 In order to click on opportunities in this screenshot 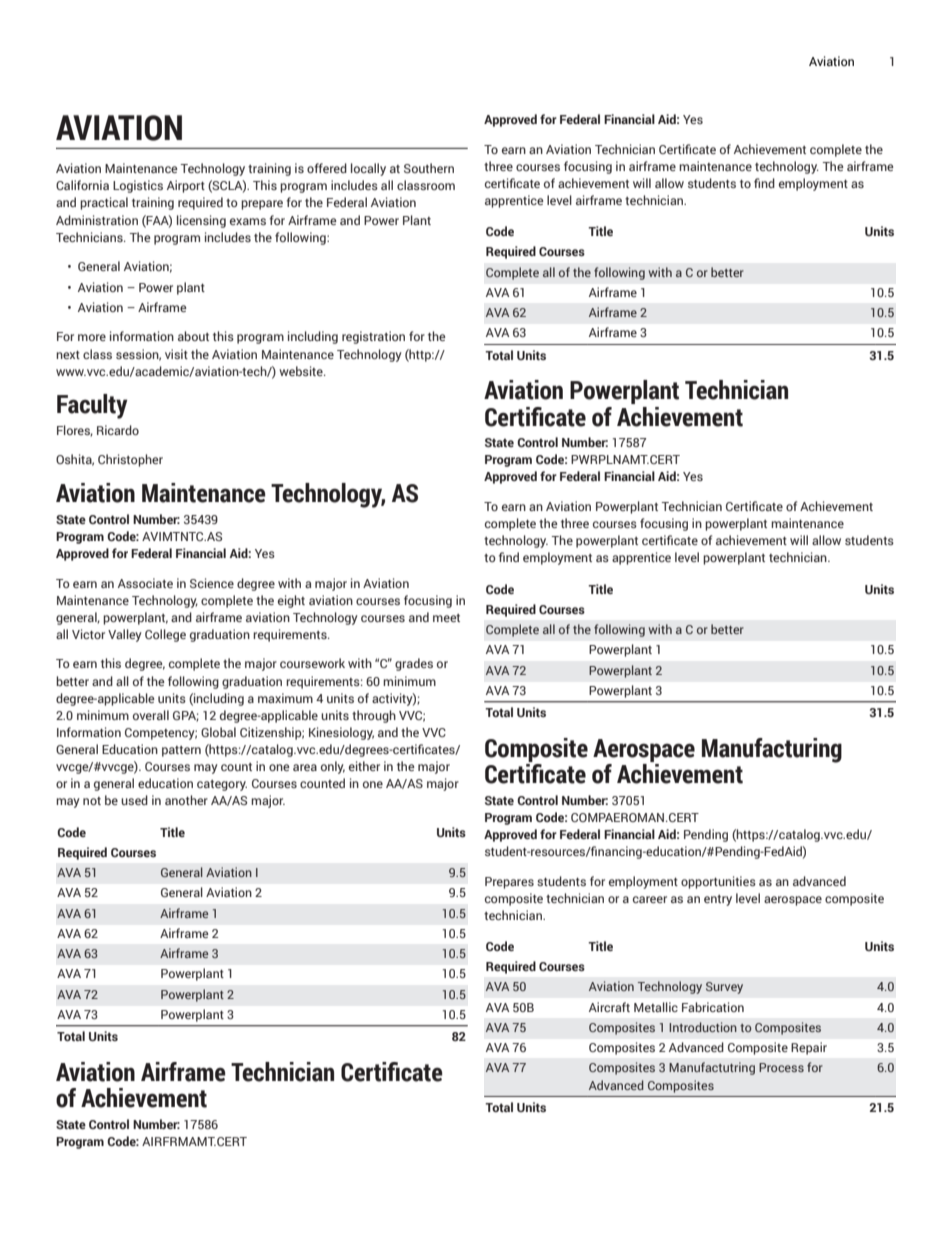, I will do `click(718, 882)`.
